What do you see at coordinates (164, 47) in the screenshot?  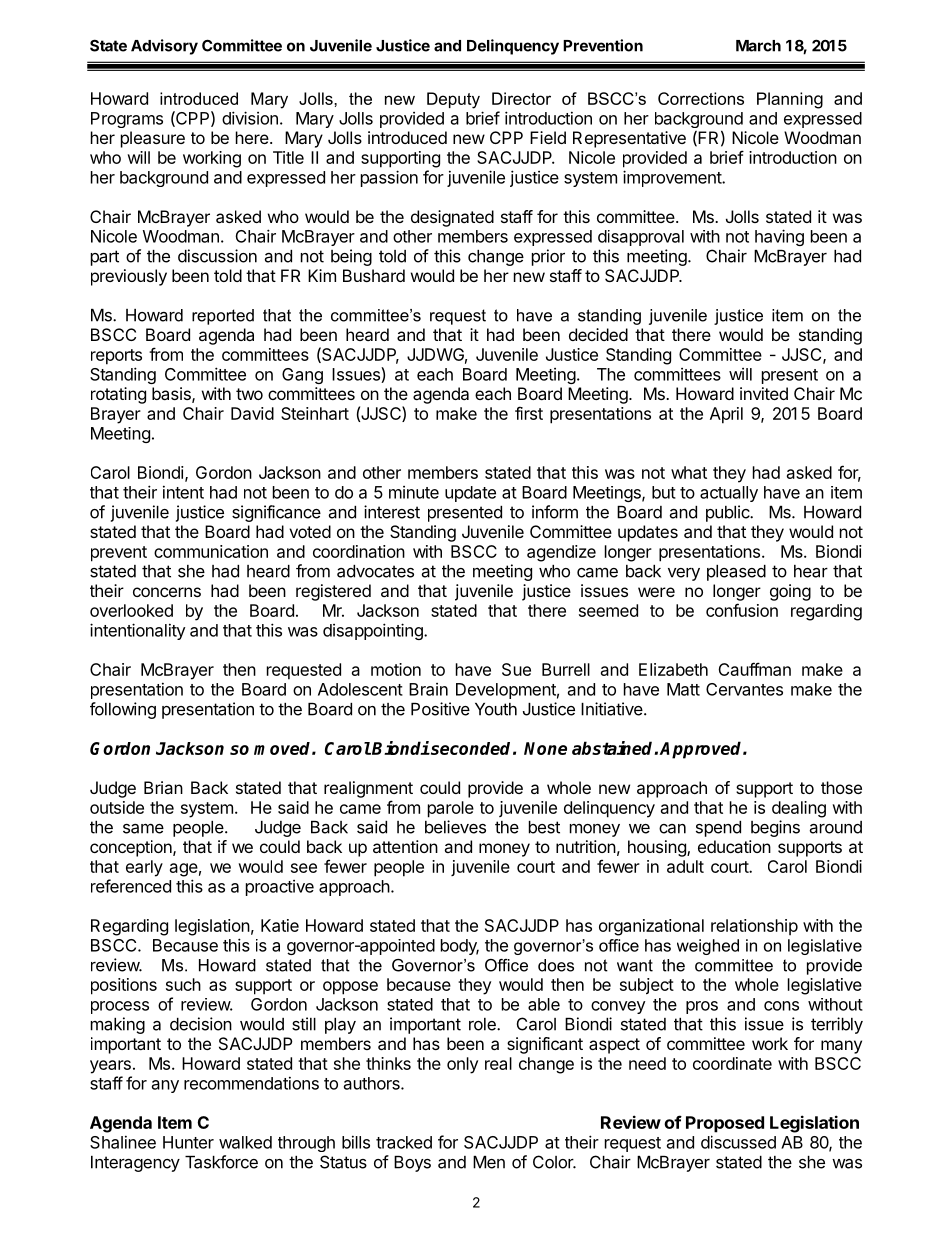 I see `Advisory` at bounding box center [164, 47].
